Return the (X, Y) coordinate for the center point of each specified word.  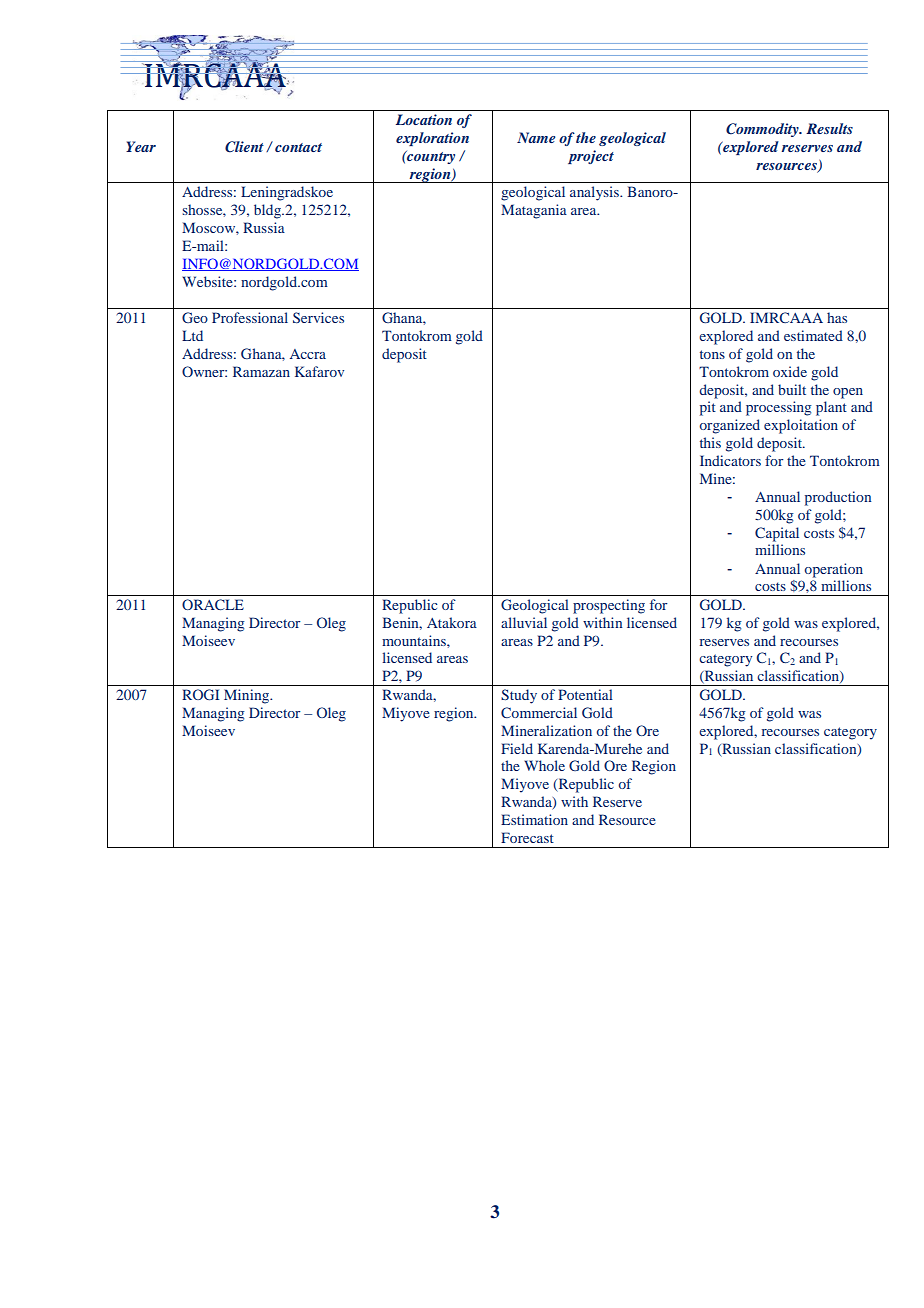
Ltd (192, 335)
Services (318, 317)
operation (833, 570)
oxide (790, 371)
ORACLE (213, 604)
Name (536, 137)
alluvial (524, 622)
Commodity (763, 130)
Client (244, 147)
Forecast (527, 837)
